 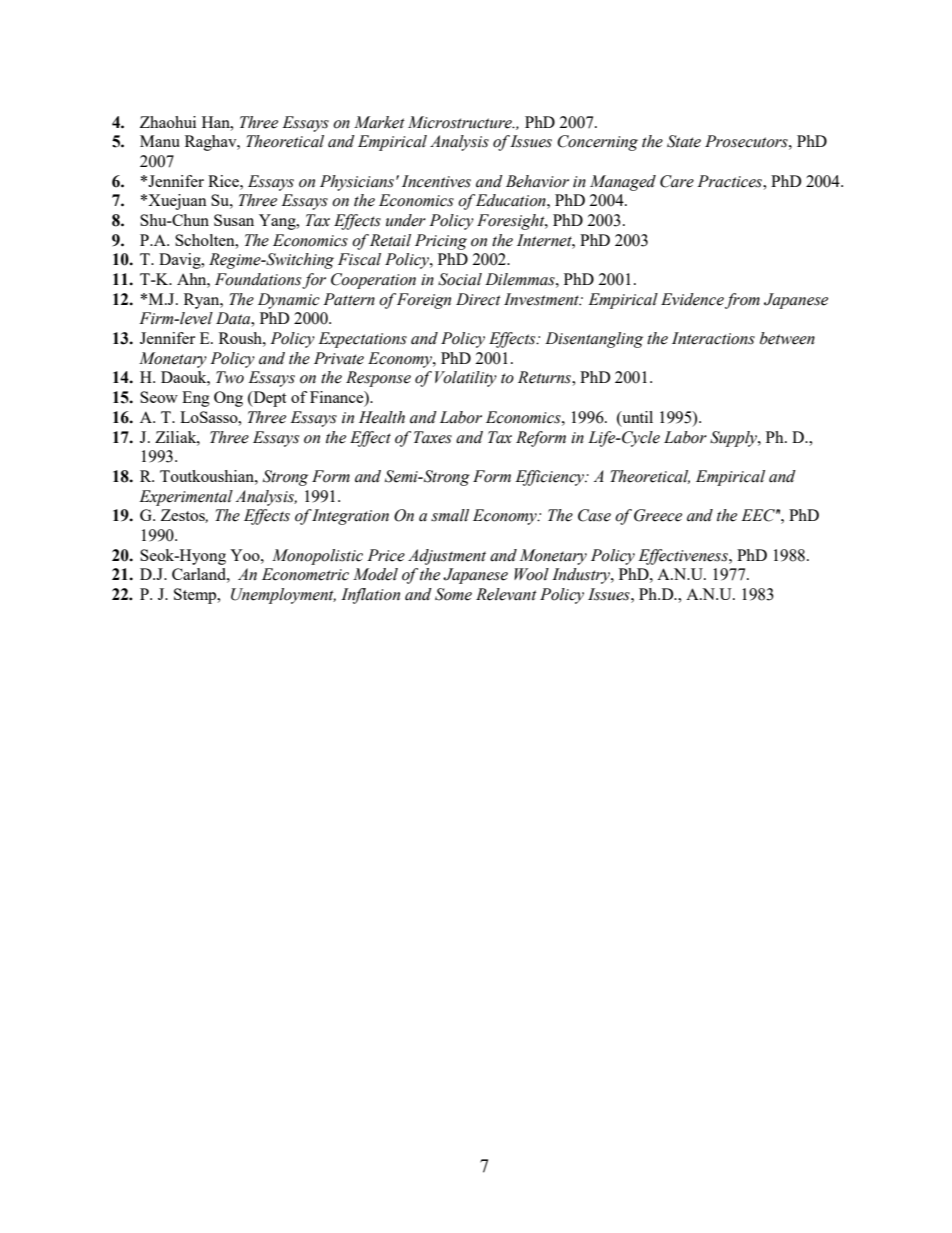 What do you see at coordinates (234, 220) in the image?
I see `Susan` at bounding box center [234, 220].
